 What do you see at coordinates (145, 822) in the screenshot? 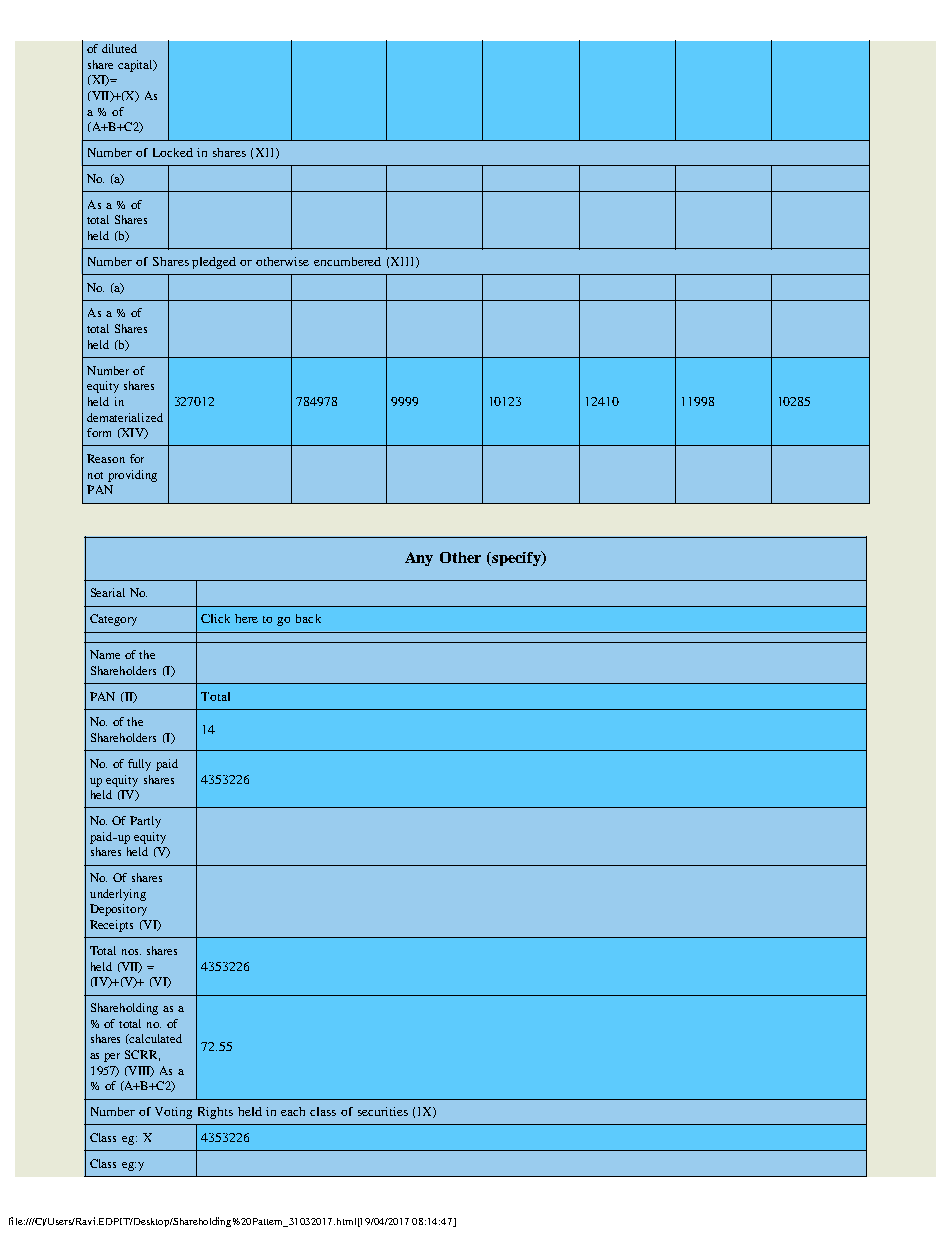
I see `Partly` at bounding box center [145, 822].
